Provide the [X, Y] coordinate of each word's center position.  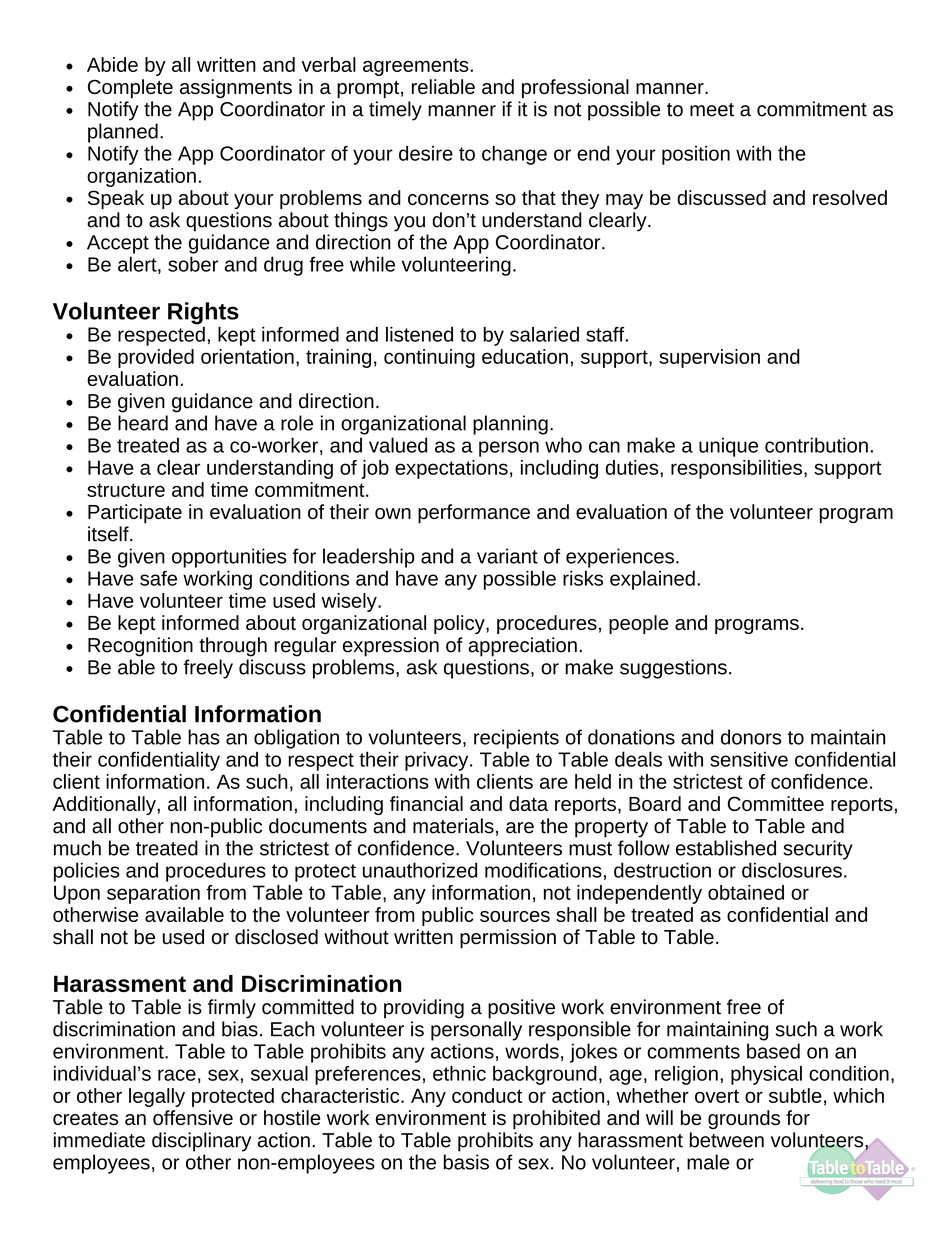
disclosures [792, 870]
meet [712, 110]
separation [153, 894]
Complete [130, 88]
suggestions [673, 669]
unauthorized [420, 870]
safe [158, 578]
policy [460, 624]
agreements [417, 67]
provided [156, 358]
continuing [429, 358]
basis [466, 1162]
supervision [709, 358]
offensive [193, 1117]
